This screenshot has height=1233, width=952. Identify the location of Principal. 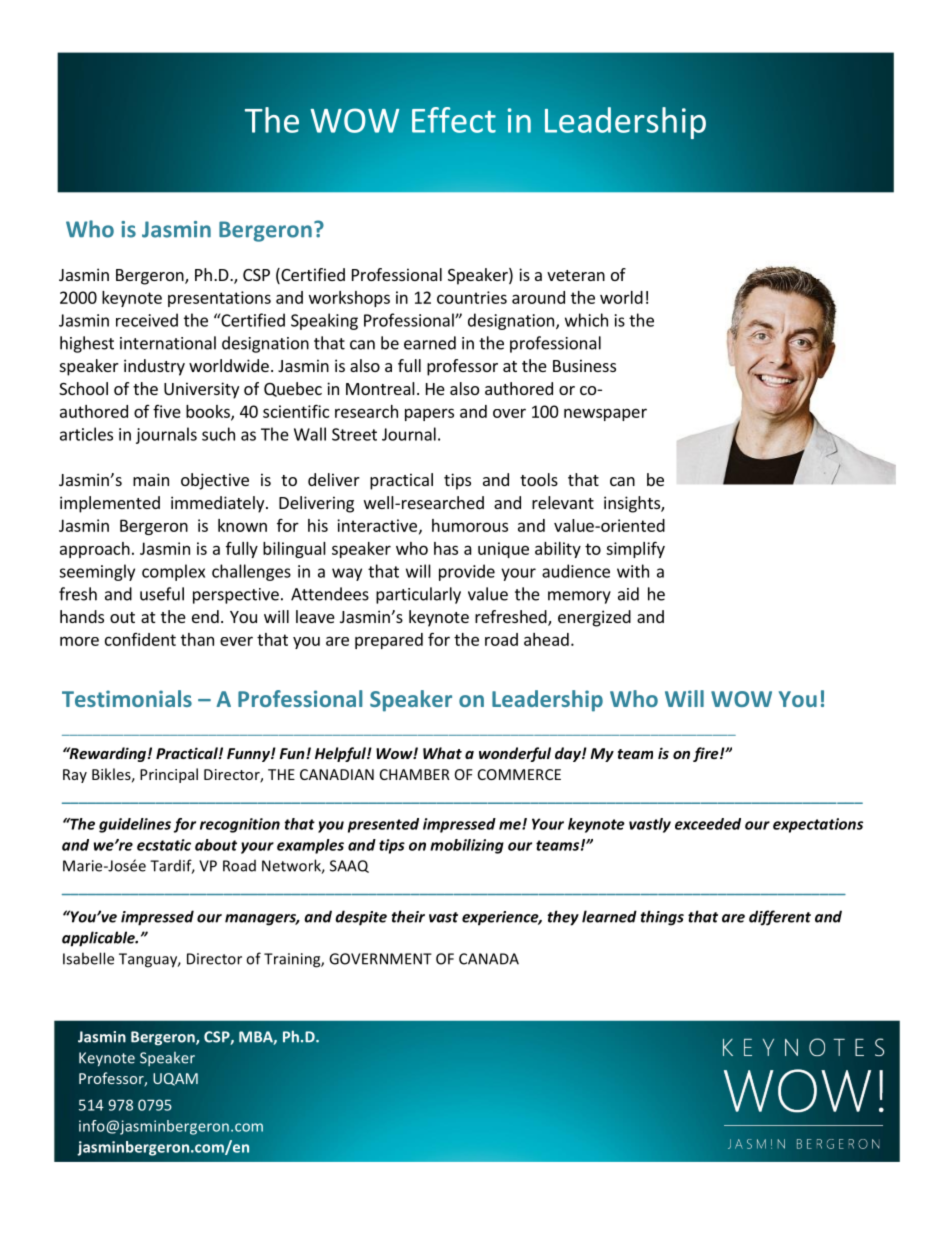
(169, 775).
